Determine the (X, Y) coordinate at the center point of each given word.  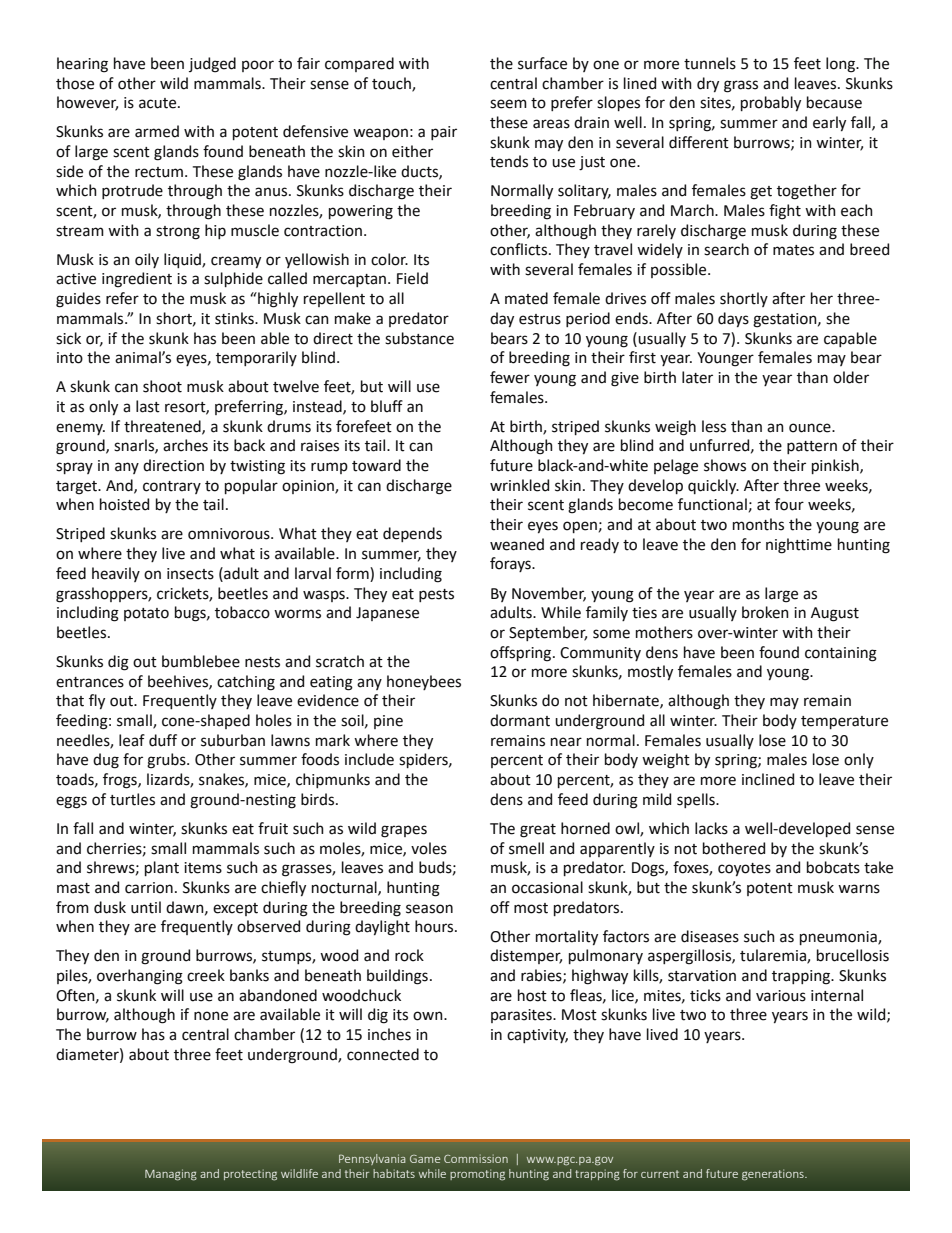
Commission (476, 1158)
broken (765, 612)
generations (774, 1175)
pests (436, 595)
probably (771, 103)
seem (508, 104)
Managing (171, 1175)
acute (159, 103)
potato (146, 614)
